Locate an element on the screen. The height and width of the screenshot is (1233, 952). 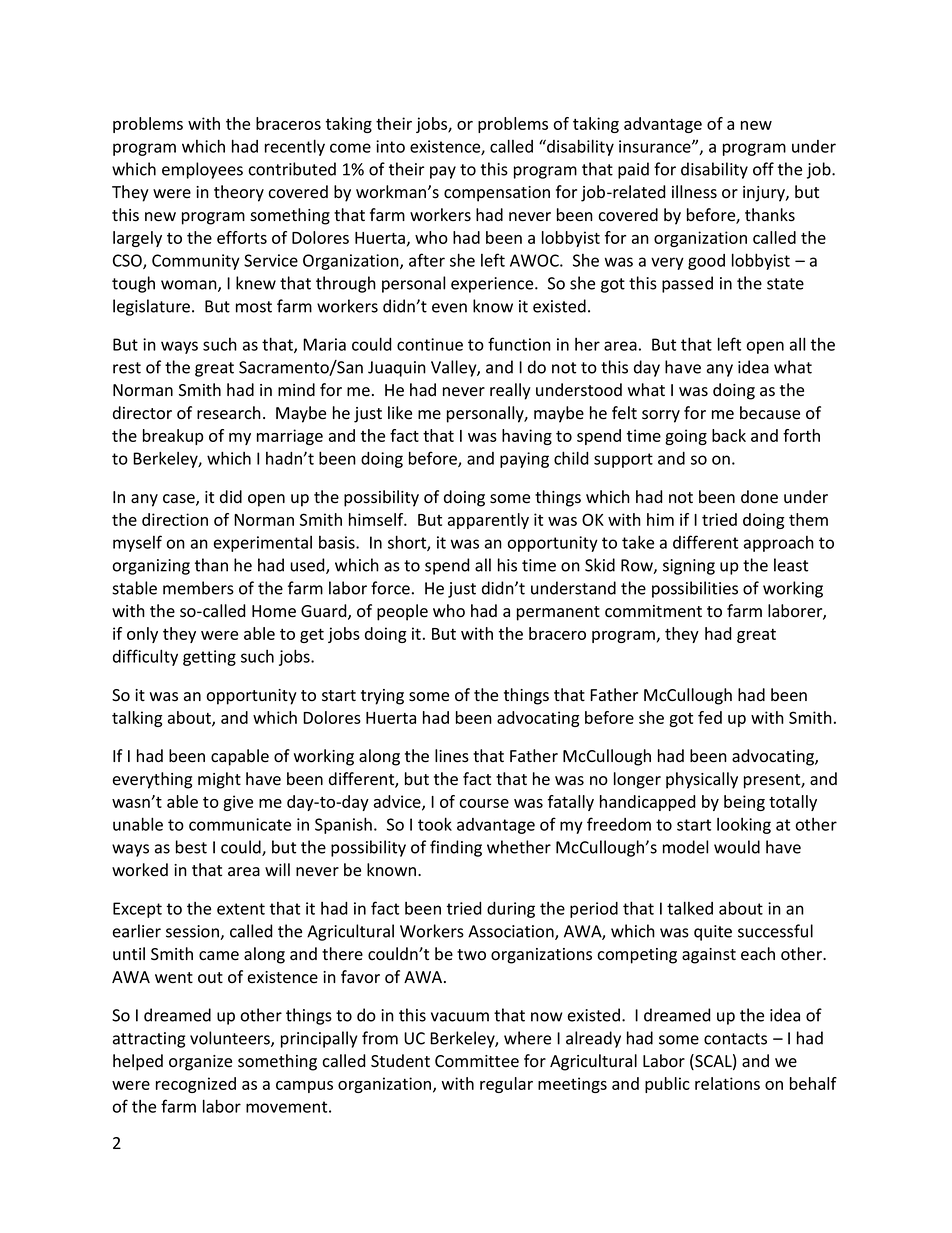
paying is located at coordinates (524, 460).
